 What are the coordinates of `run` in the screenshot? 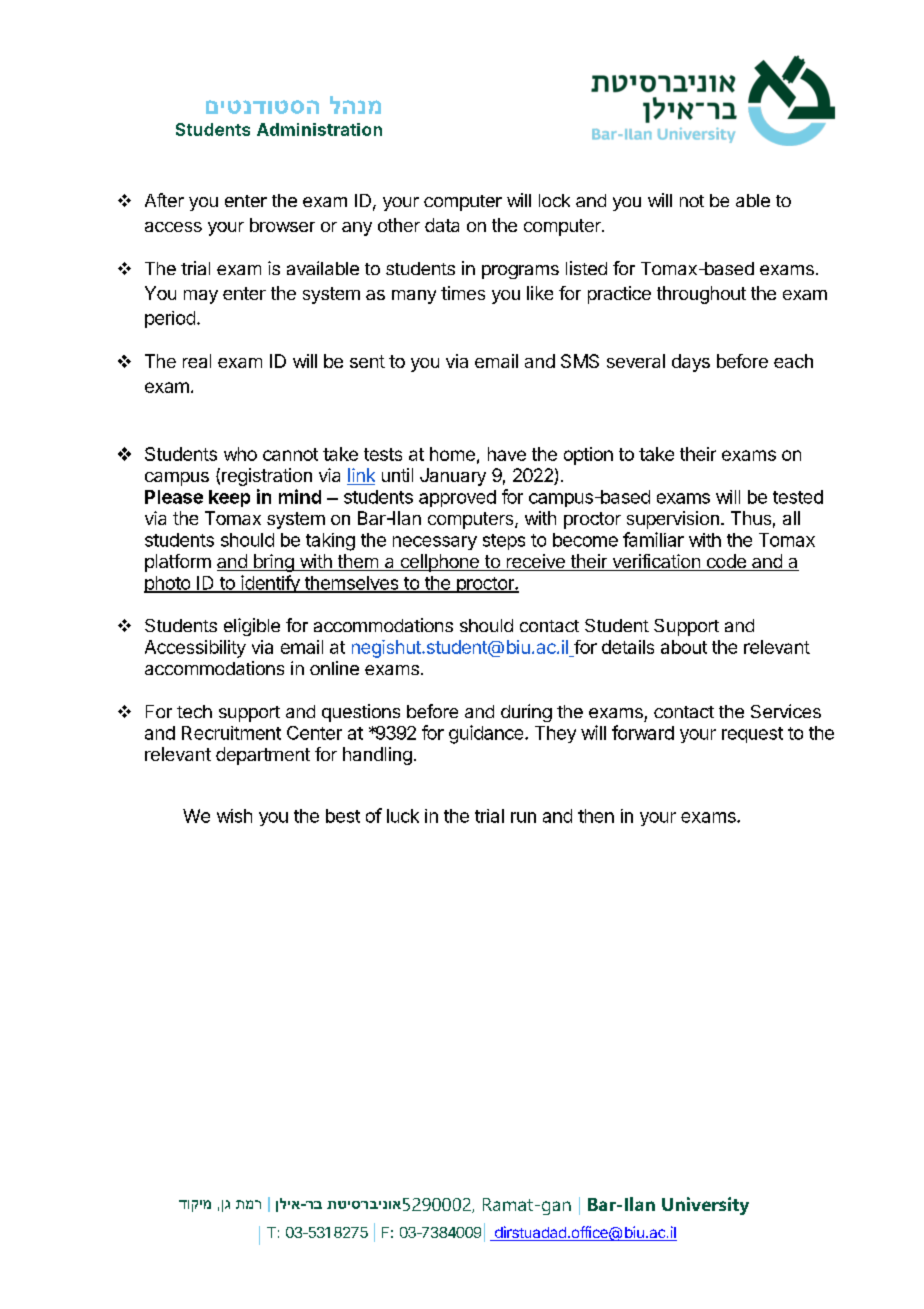 It's located at (523, 817).
